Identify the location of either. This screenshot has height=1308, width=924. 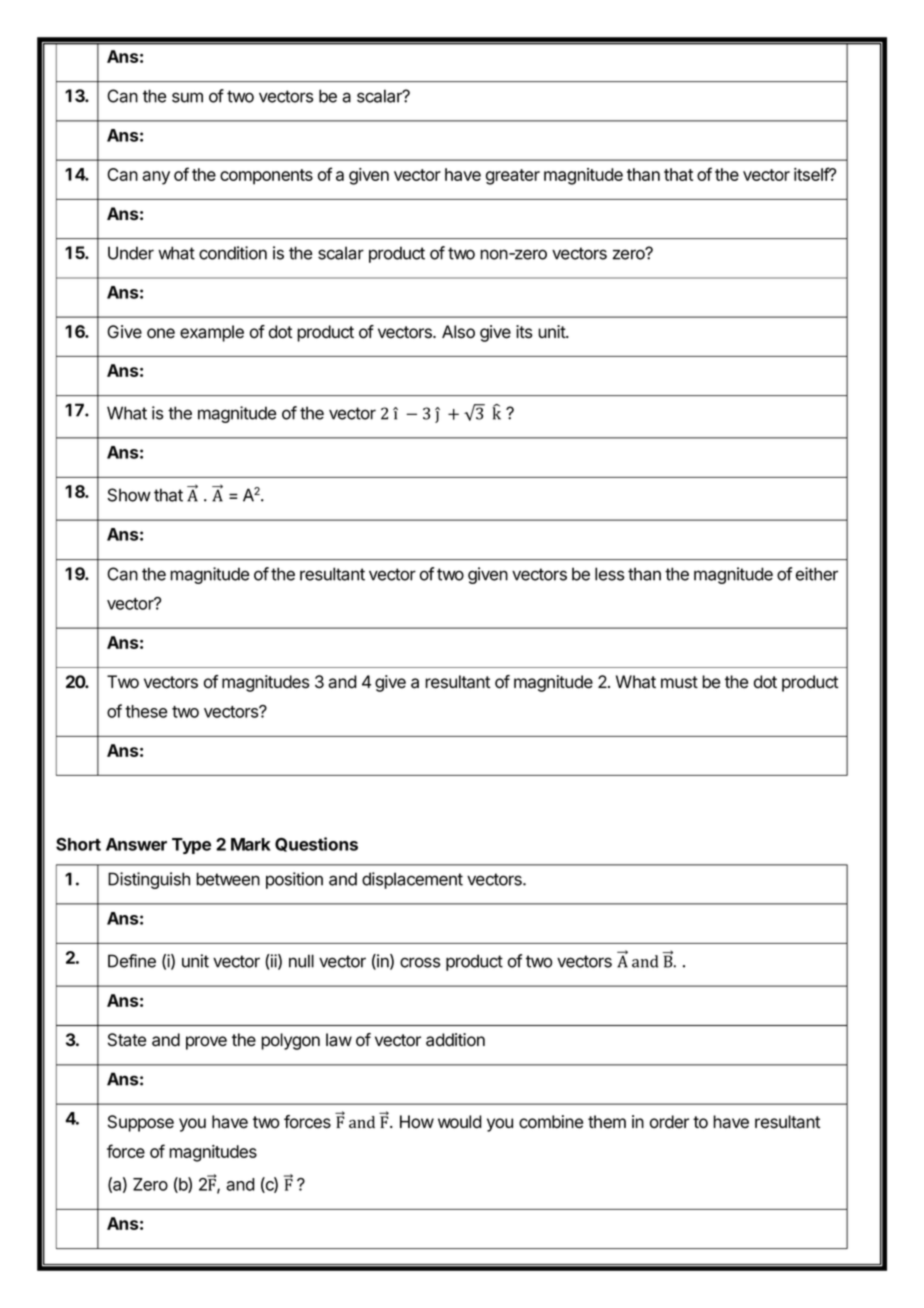
(817, 574).
